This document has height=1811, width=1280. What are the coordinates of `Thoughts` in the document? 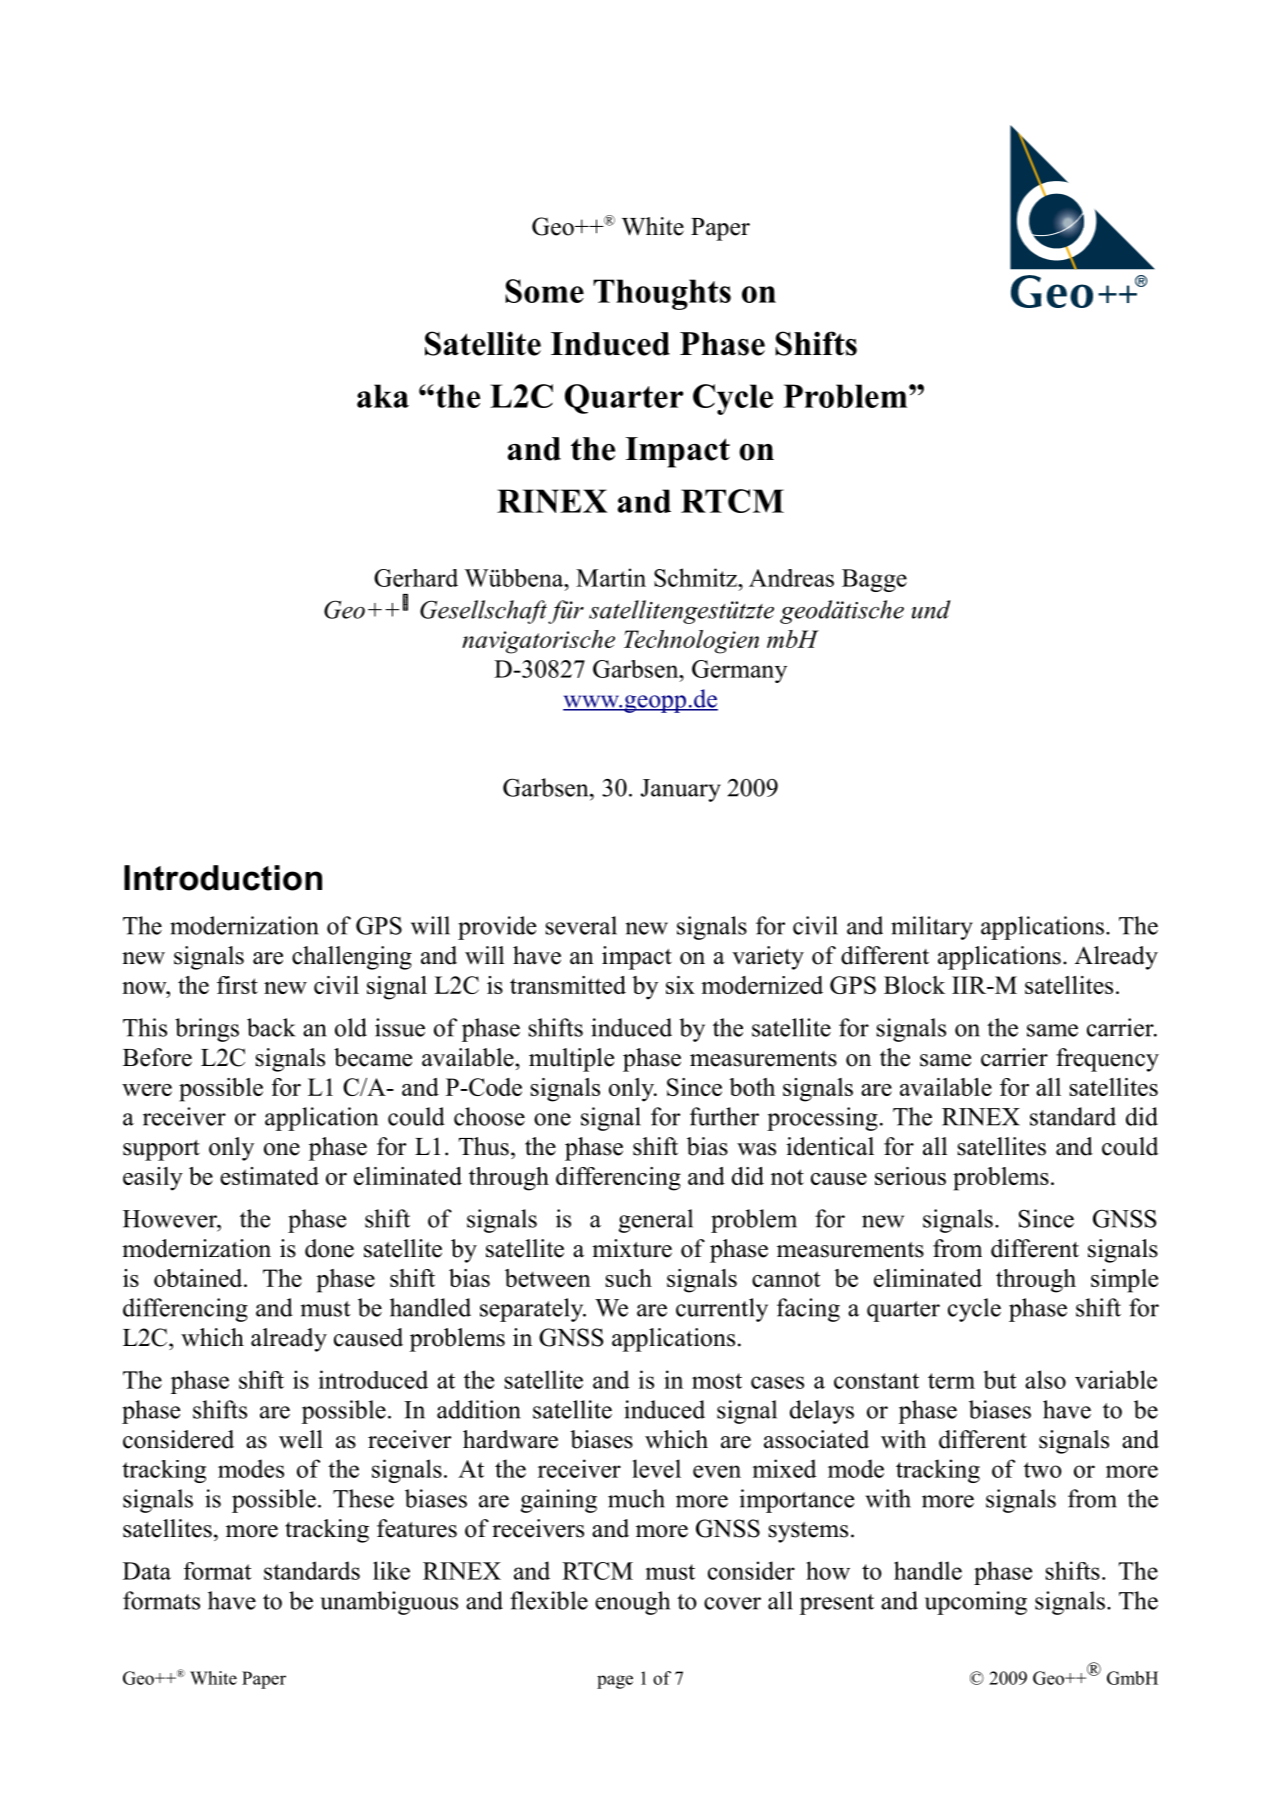 It's located at (662, 294).
